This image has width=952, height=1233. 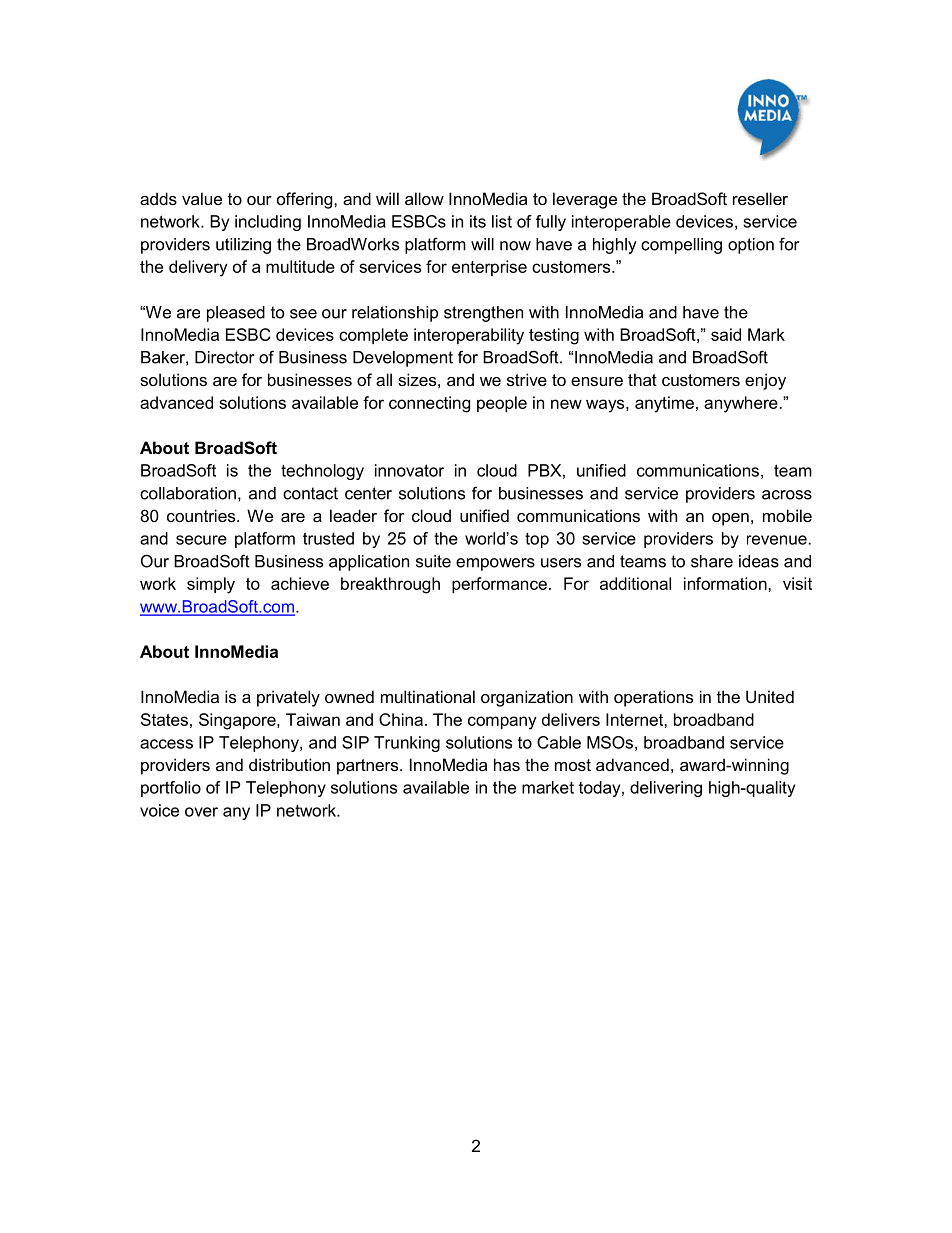 I want to click on pleased, so click(x=236, y=314).
